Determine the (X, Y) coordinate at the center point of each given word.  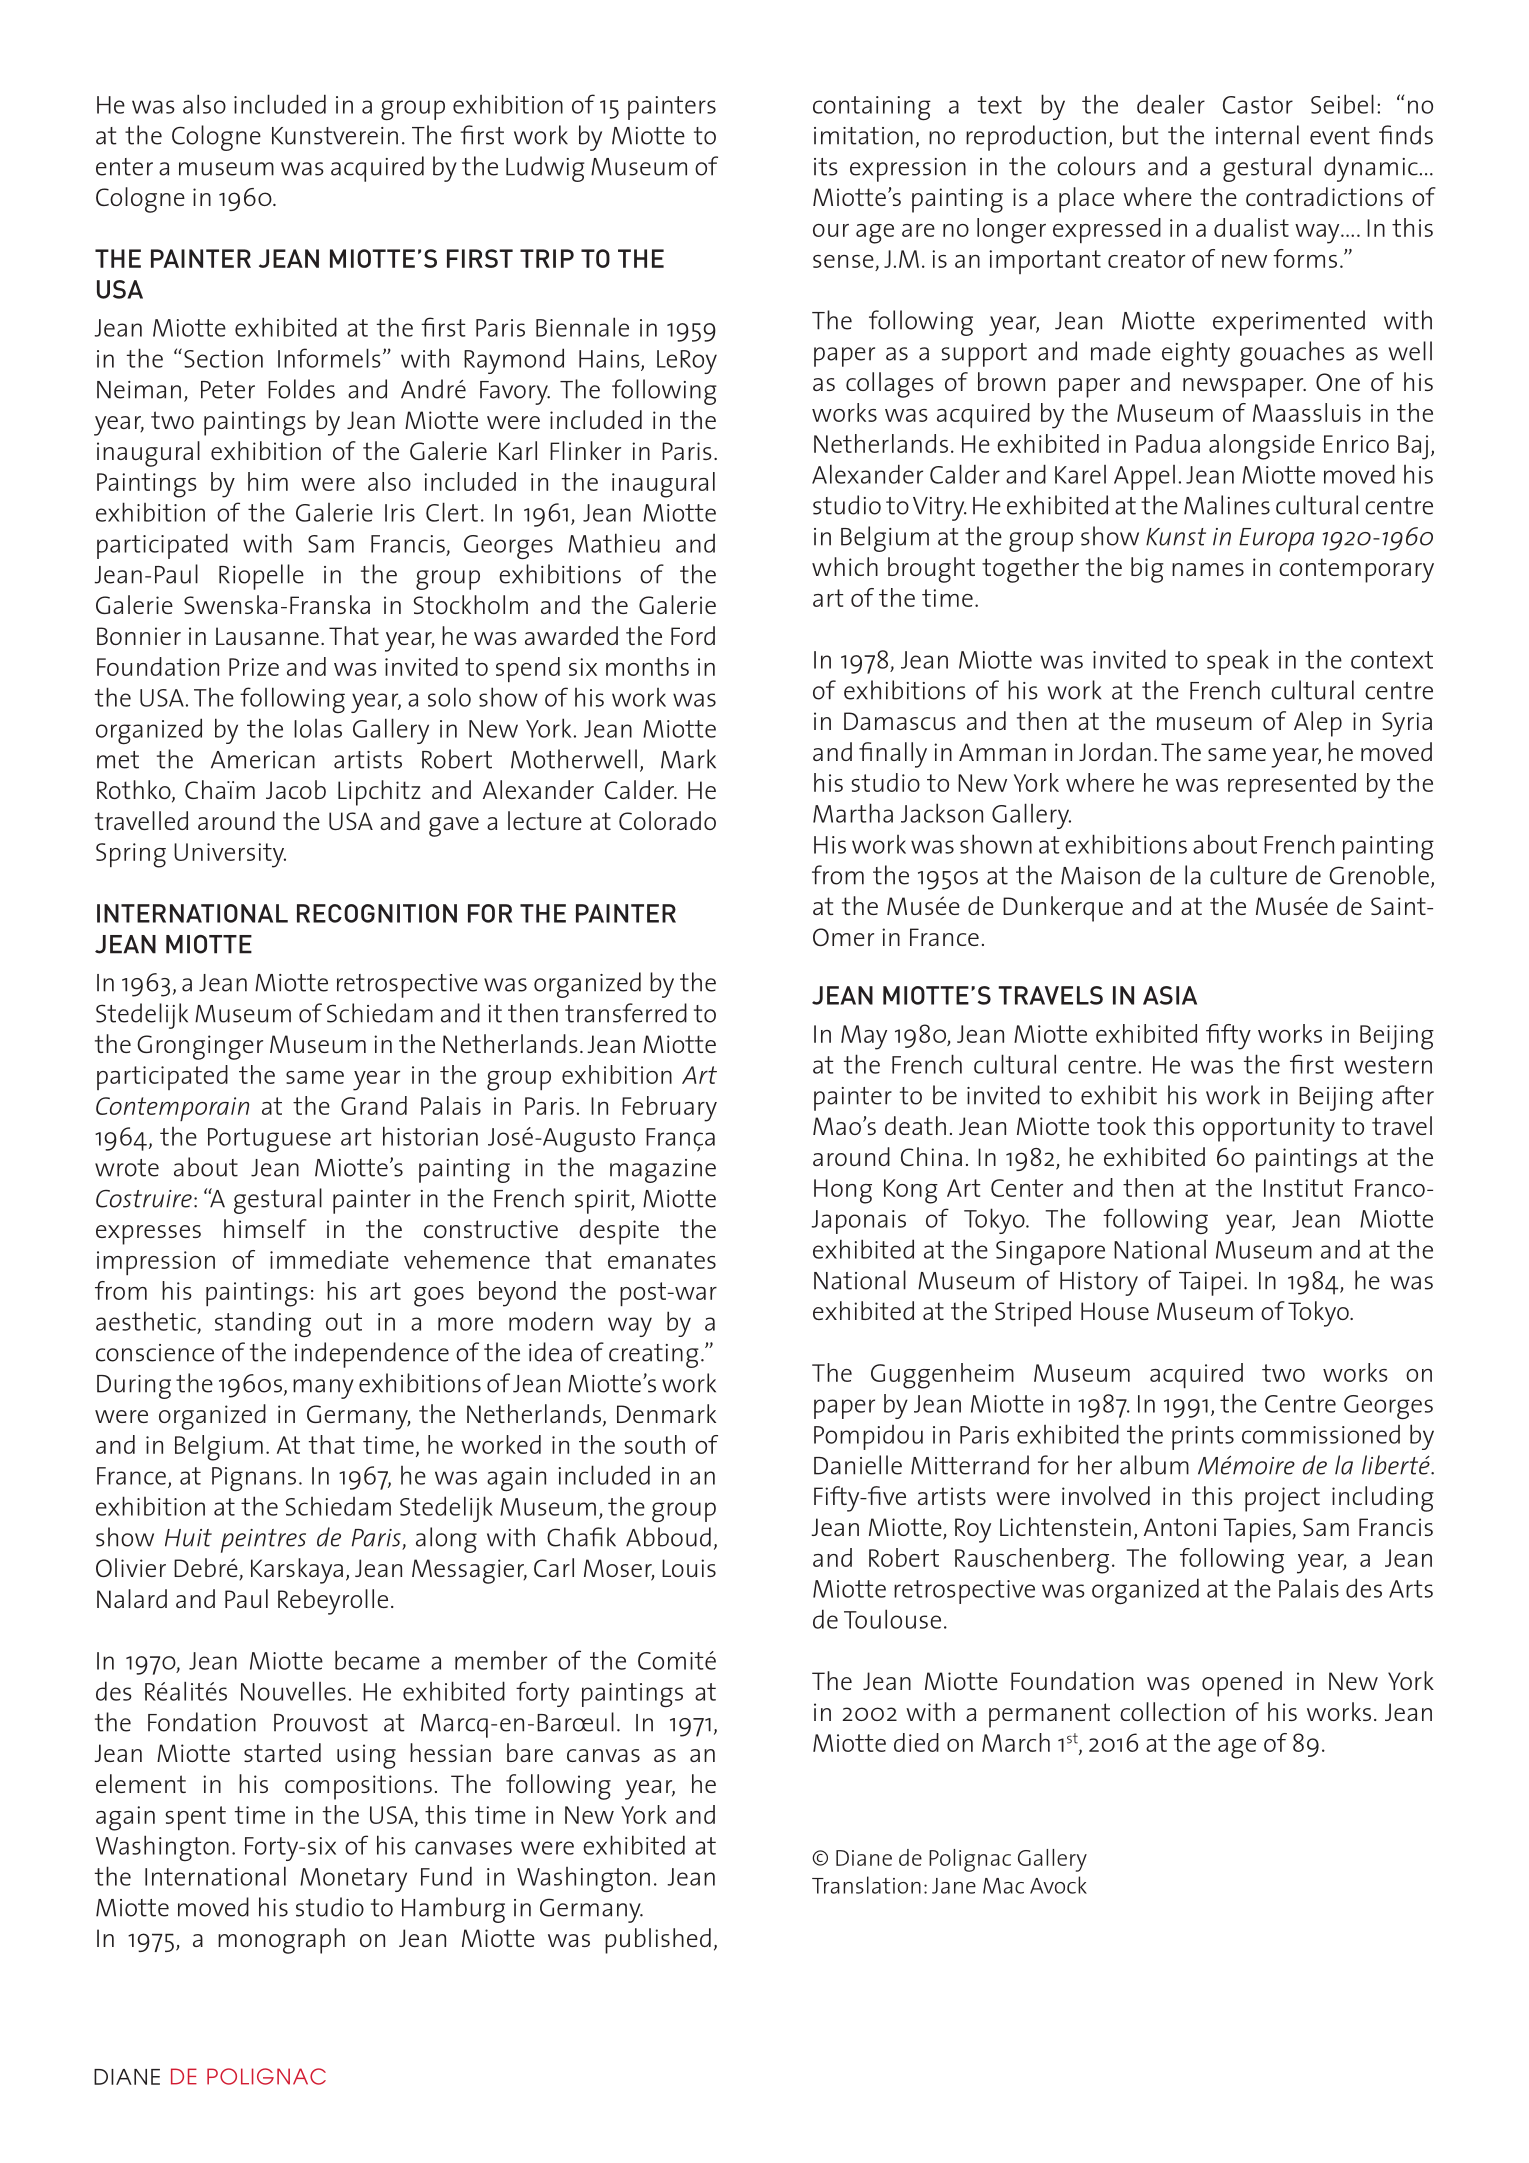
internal (1257, 135)
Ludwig (545, 169)
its (826, 167)
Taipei (1210, 1284)
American (263, 760)
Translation (866, 1885)
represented (1292, 785)
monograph (281, 1941)
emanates (662, 1260)
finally (893, 755)
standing (263, 1324)
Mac (1003, 1886)
